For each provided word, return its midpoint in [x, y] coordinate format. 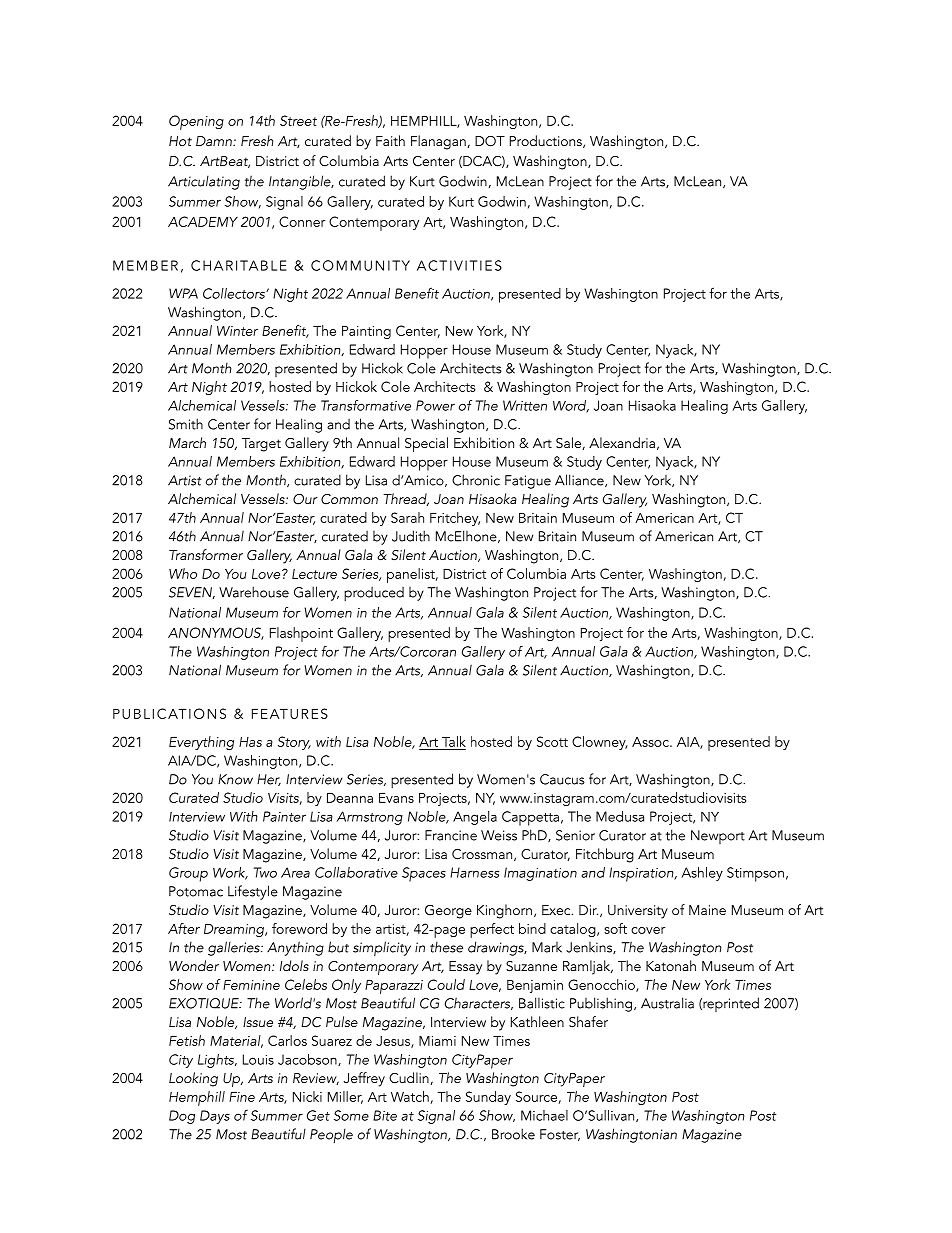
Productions [547, 141]
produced [374, 594]
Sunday [488, 1098]
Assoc [651, 742]
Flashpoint [301, 634]
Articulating [204, 182]
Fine [242, 1097]
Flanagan [439, 142]
